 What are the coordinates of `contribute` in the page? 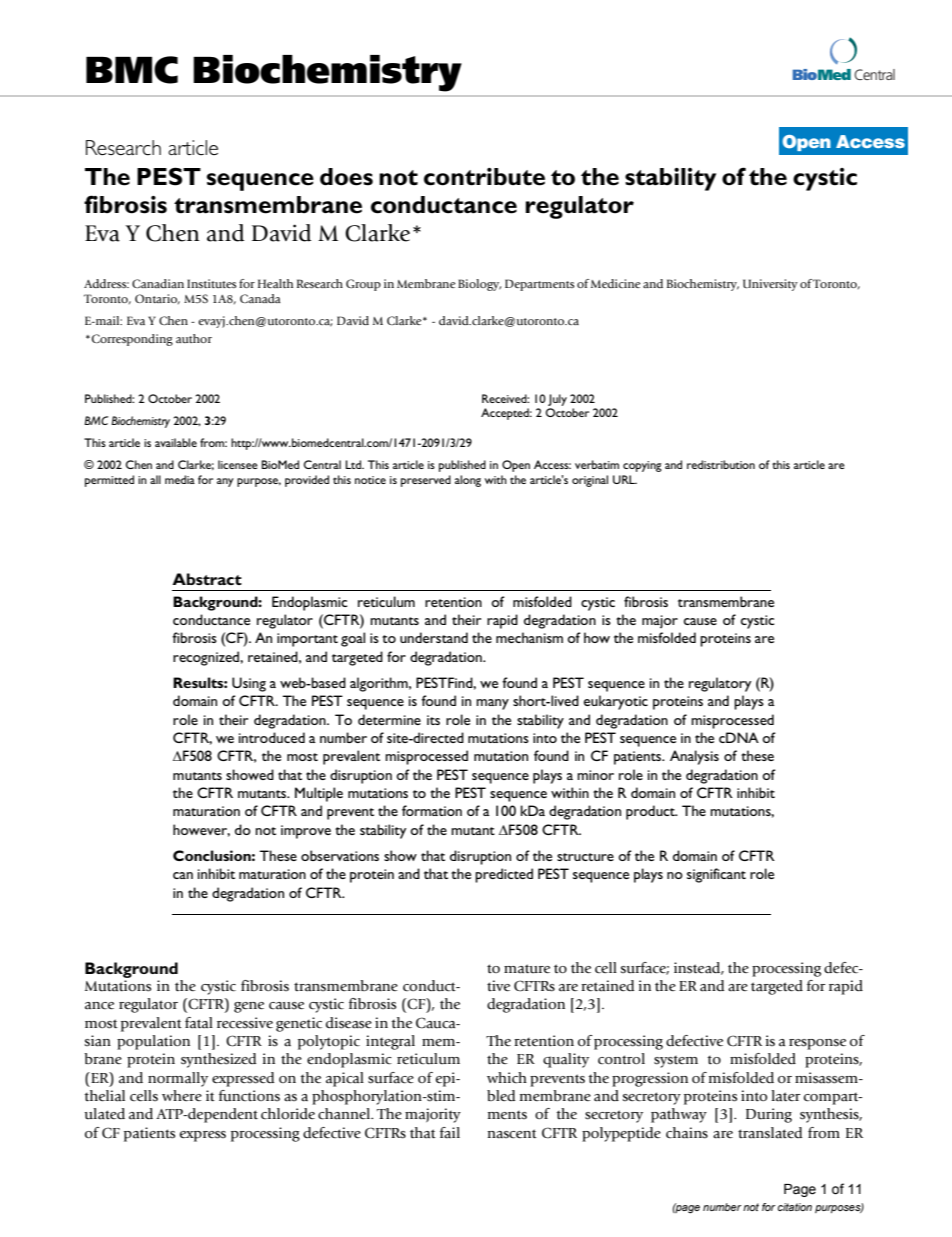 It's located at (484, 177).
